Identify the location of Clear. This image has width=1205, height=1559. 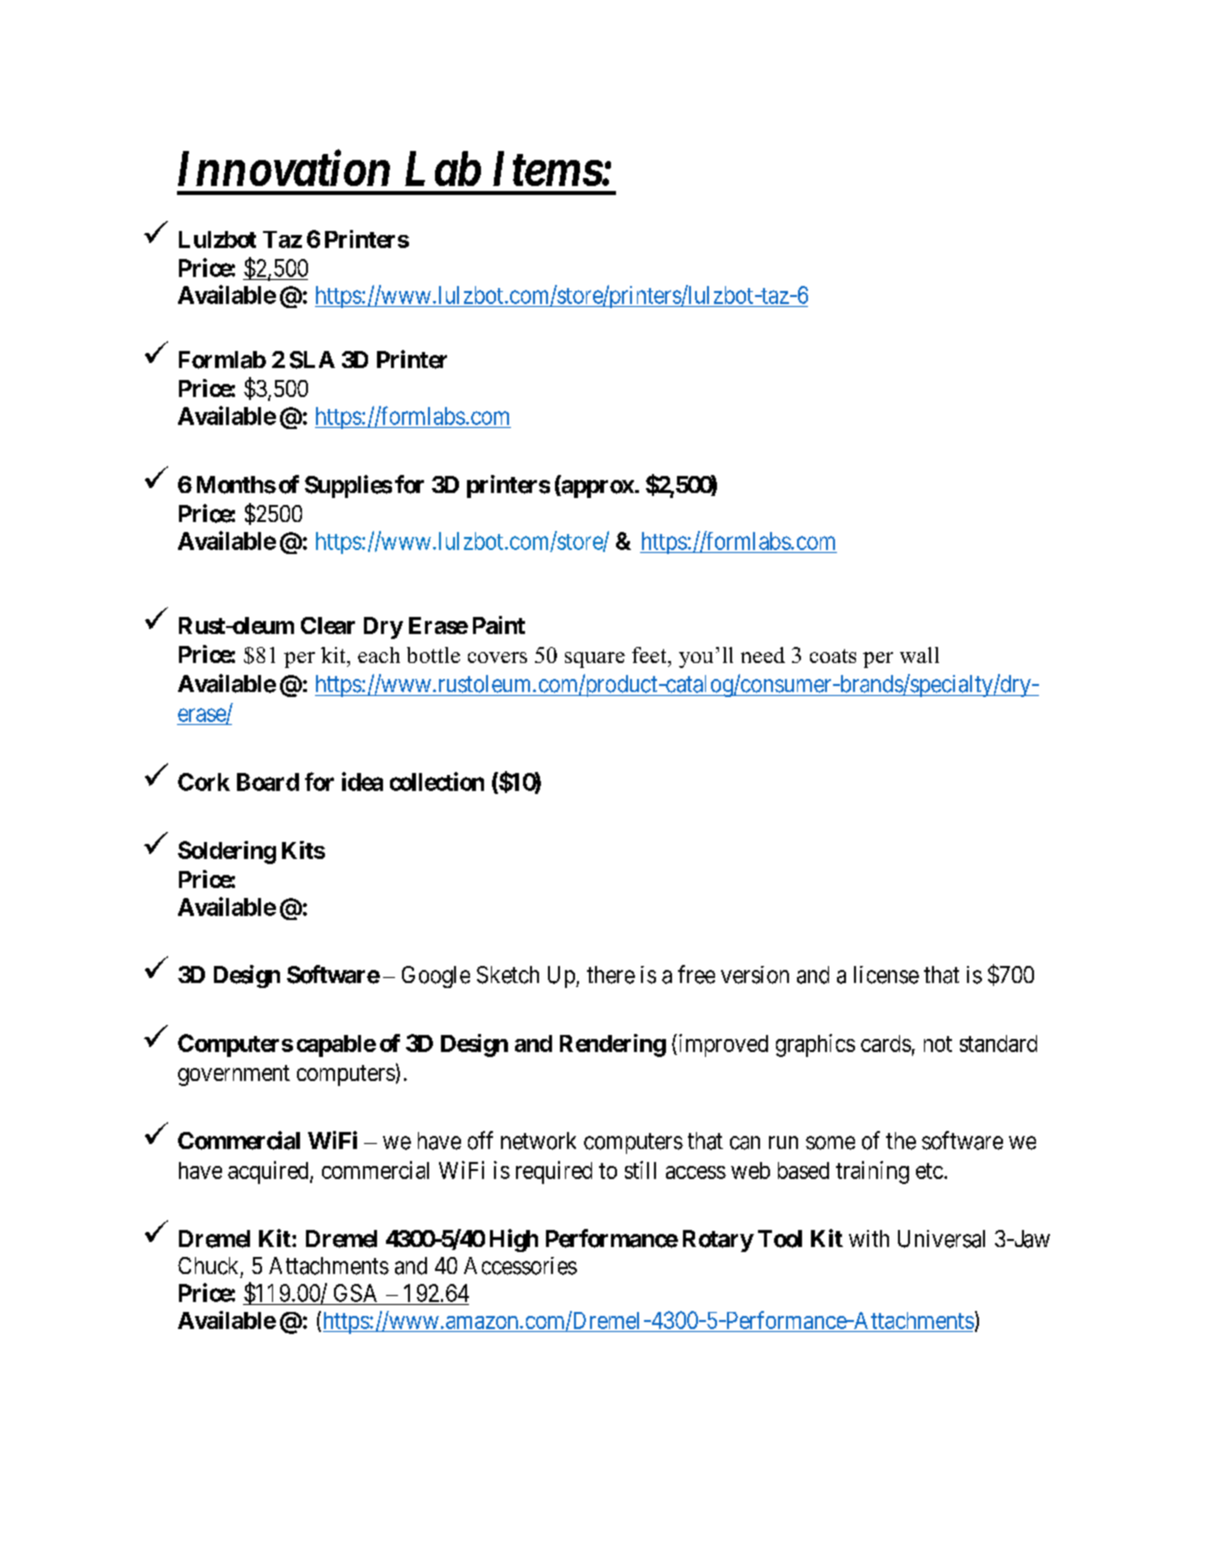
(328, 625).
